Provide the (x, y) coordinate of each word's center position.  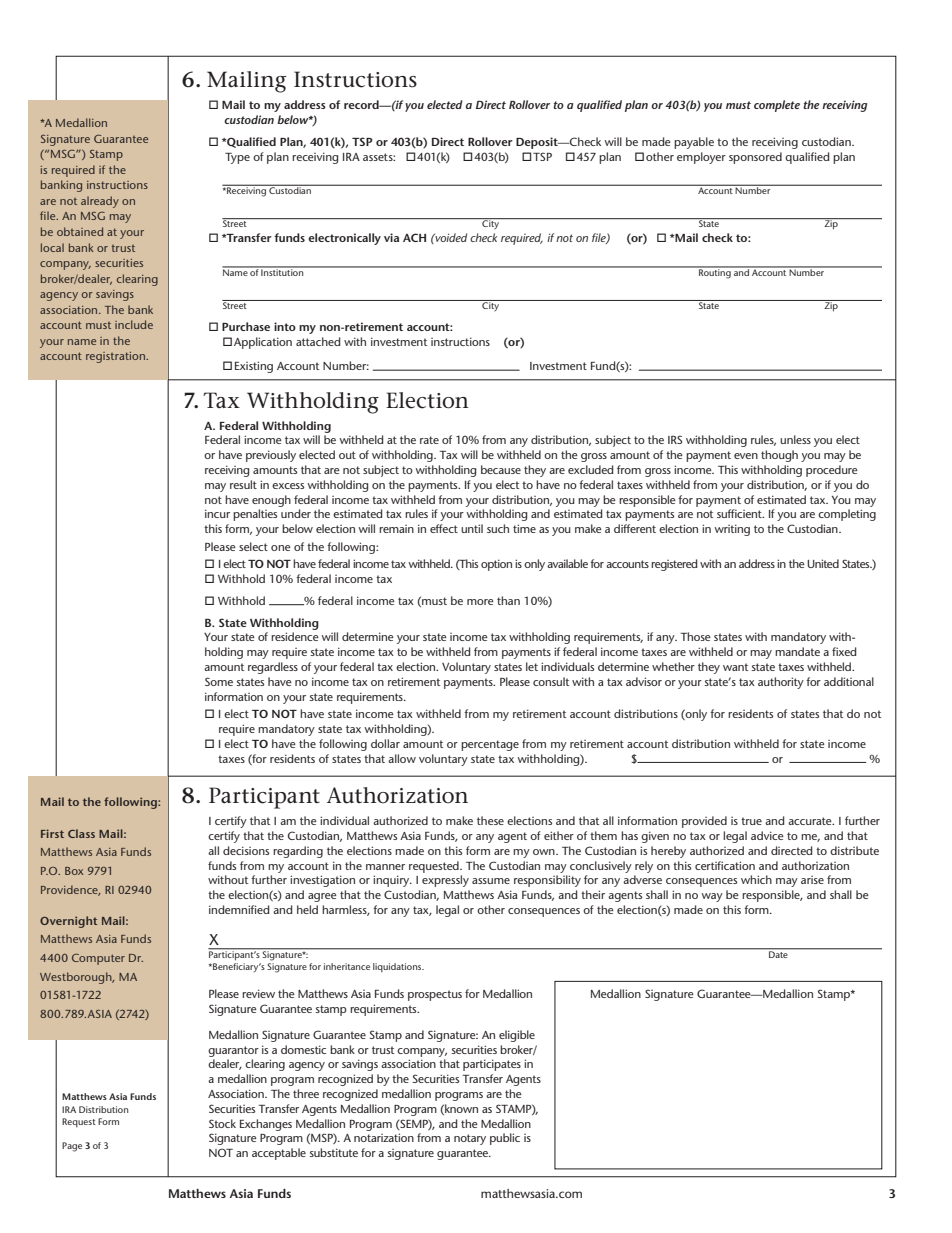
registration (117, 357)
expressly (445, 881)
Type (237, 158)
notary (470, 1139)
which (756, 879)
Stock (222, 1123)
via (391, 237)
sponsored (755, 158)
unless (795, 439)
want (735, 667)
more (480, 602)
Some (219, 681)
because (501, 469)
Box (74, 871)
